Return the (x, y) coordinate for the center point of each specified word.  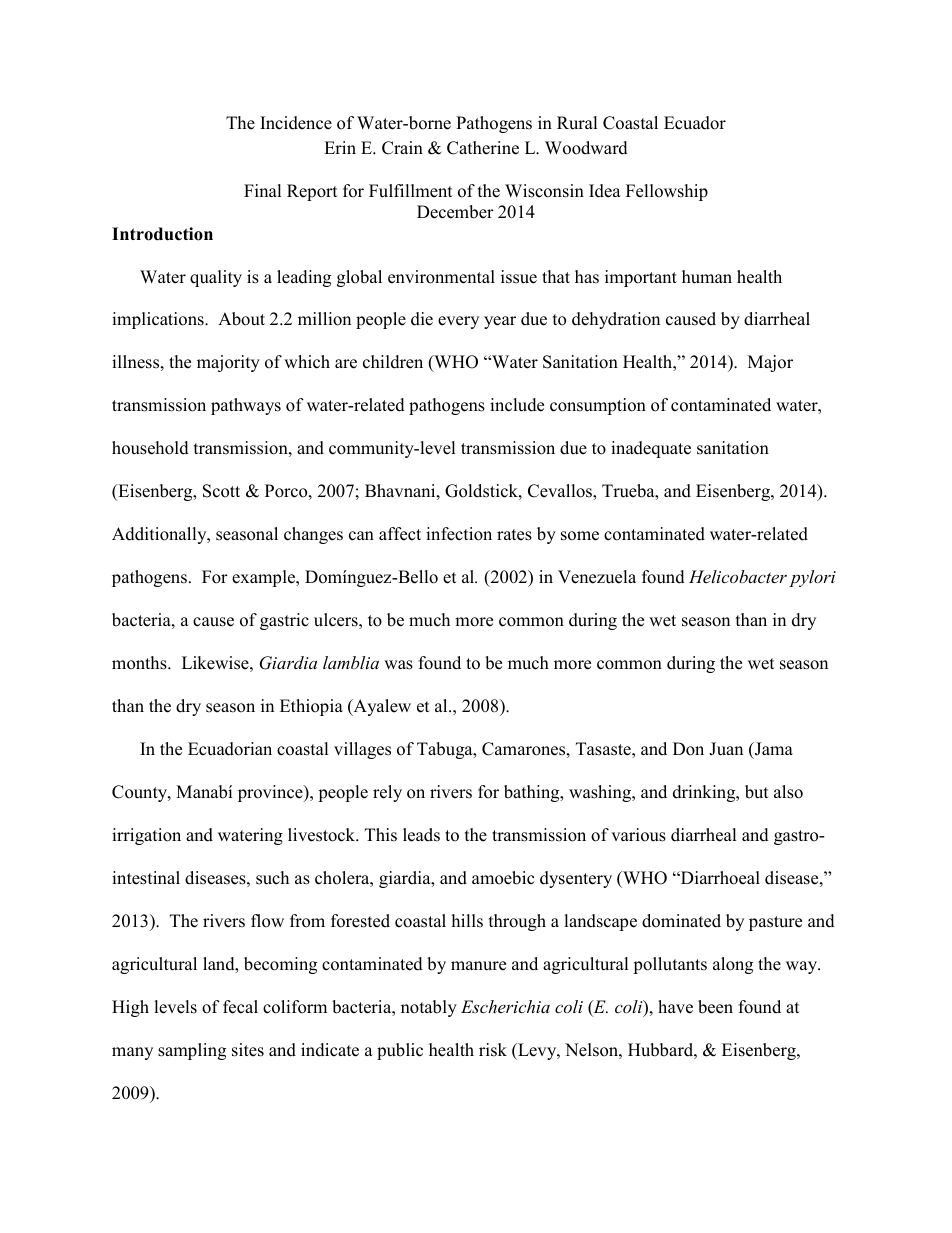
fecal (240, 1007)
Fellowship (667, 192)
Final (263, 190)
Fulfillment (411, 191)
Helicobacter (738, 576)
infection (459, 534)
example (265, 578)
